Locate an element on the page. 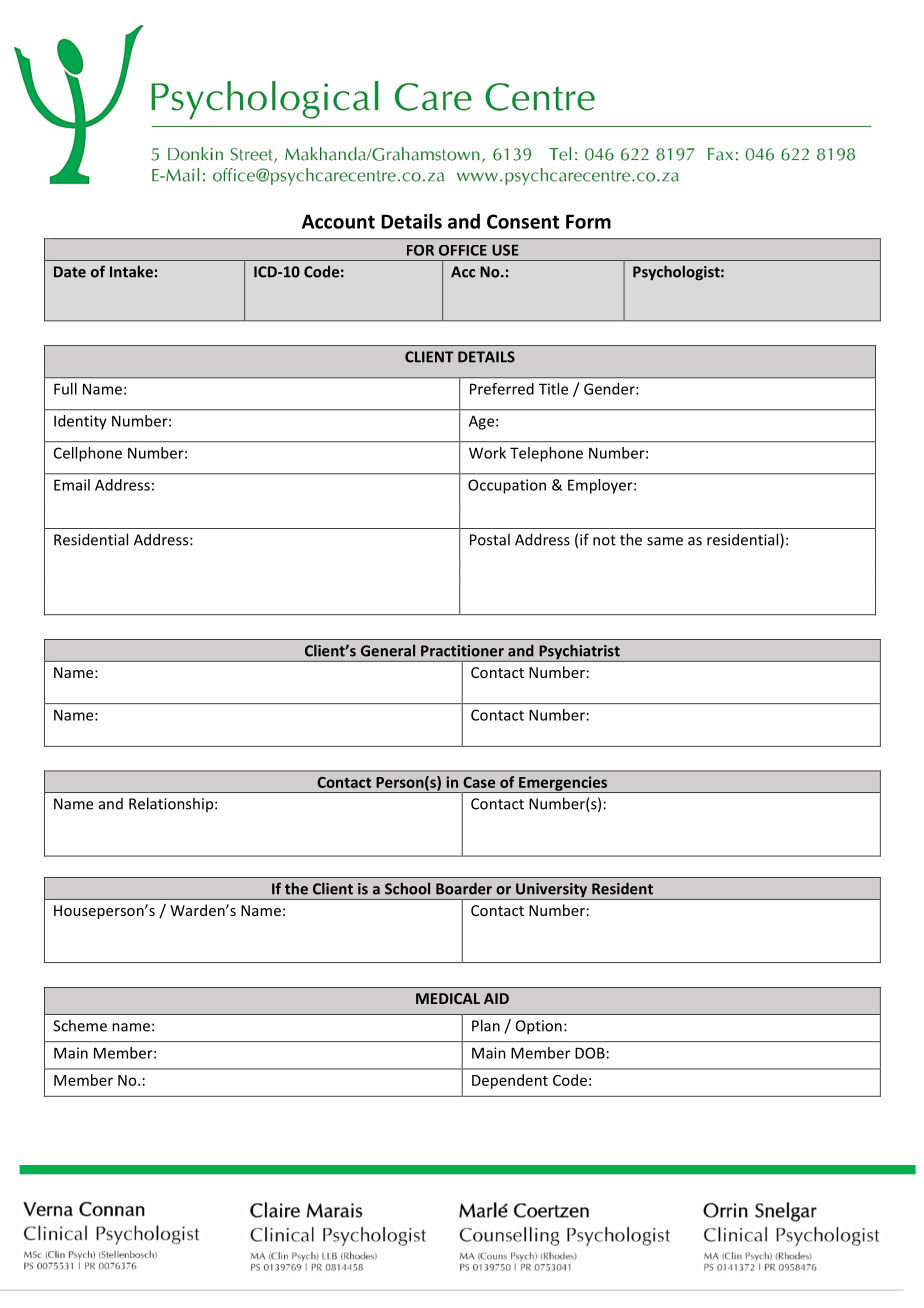 The width and height of the page is (924, 1308). Scheme is located at coordinates (80, 1025).
